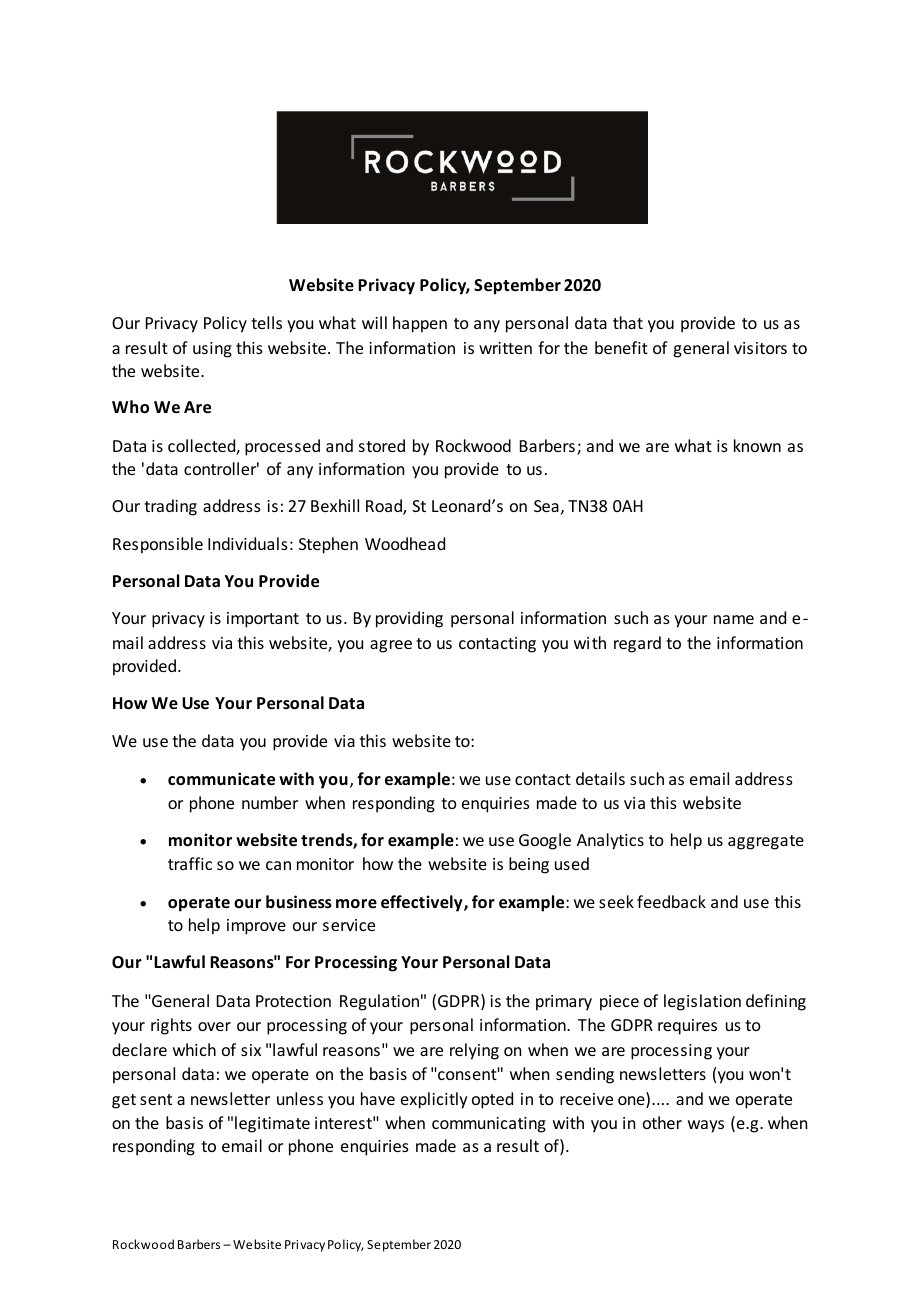 Image resolution: width=924 pixels, height=1308 pixels. What do you see at coordinates (212, 350) in the page?
I see `using` at bounding box center [212, 350].
